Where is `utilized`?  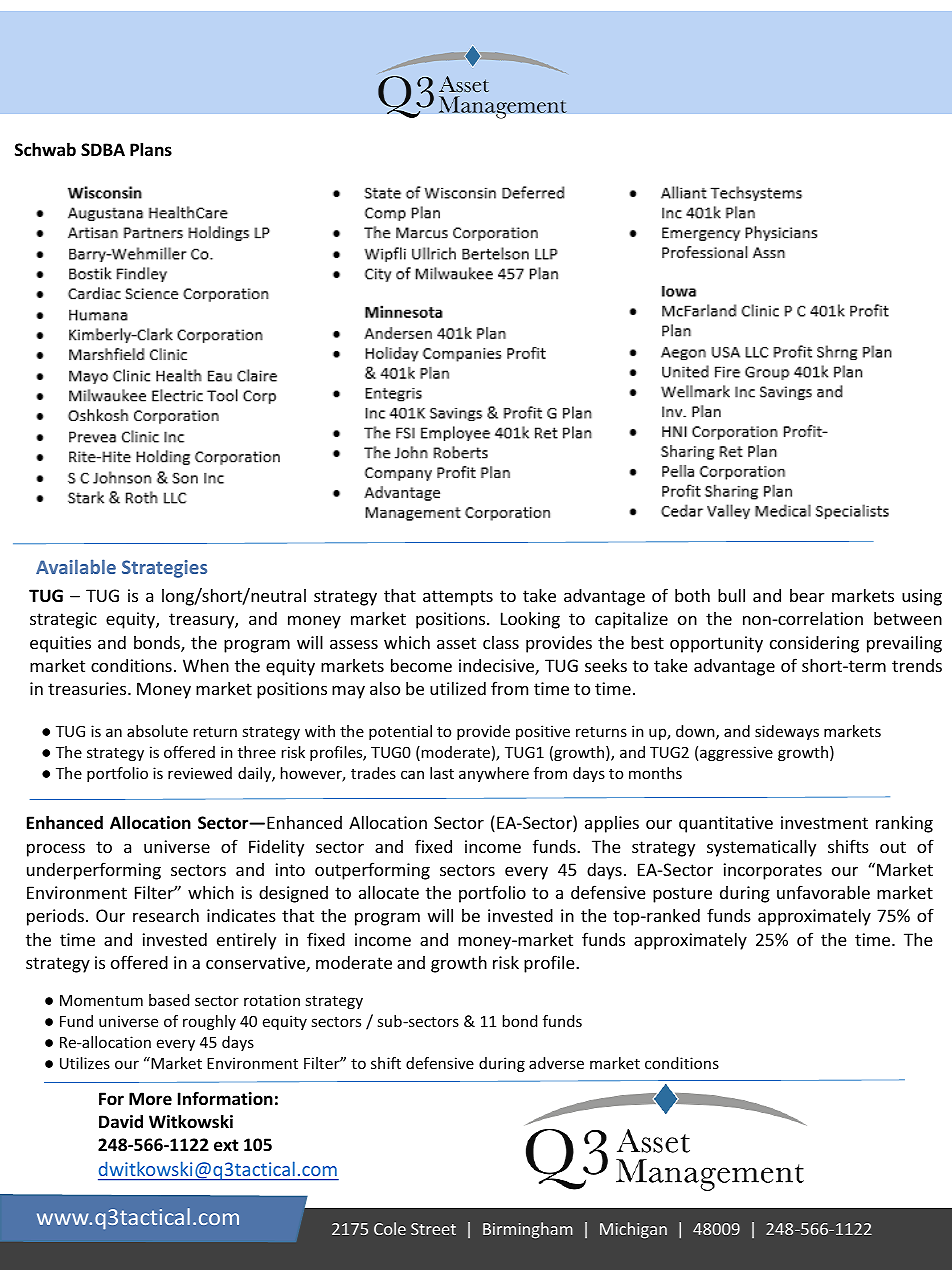
utilized is located at coordinates (458, 688).
